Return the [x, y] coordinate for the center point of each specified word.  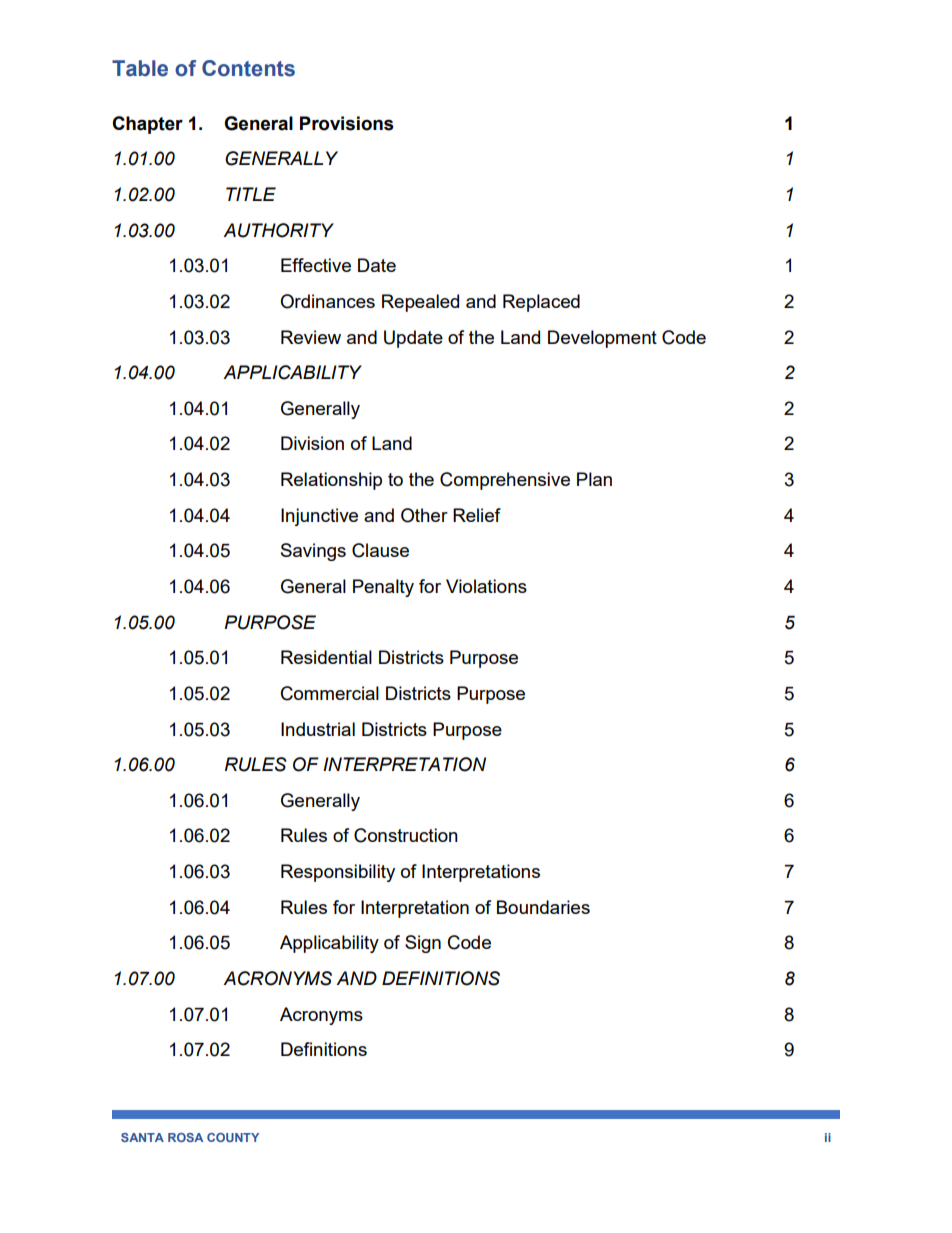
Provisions [347, 123]
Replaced [541, 303]
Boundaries [543, 907]
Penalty [383, 588]
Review [311, 337]
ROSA [185, 1137]
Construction [406, 835]
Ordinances [327, 301]
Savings [313, 552]
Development [602, 339]
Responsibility [338, 873]
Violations [486, 586]
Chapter [147, 125]
